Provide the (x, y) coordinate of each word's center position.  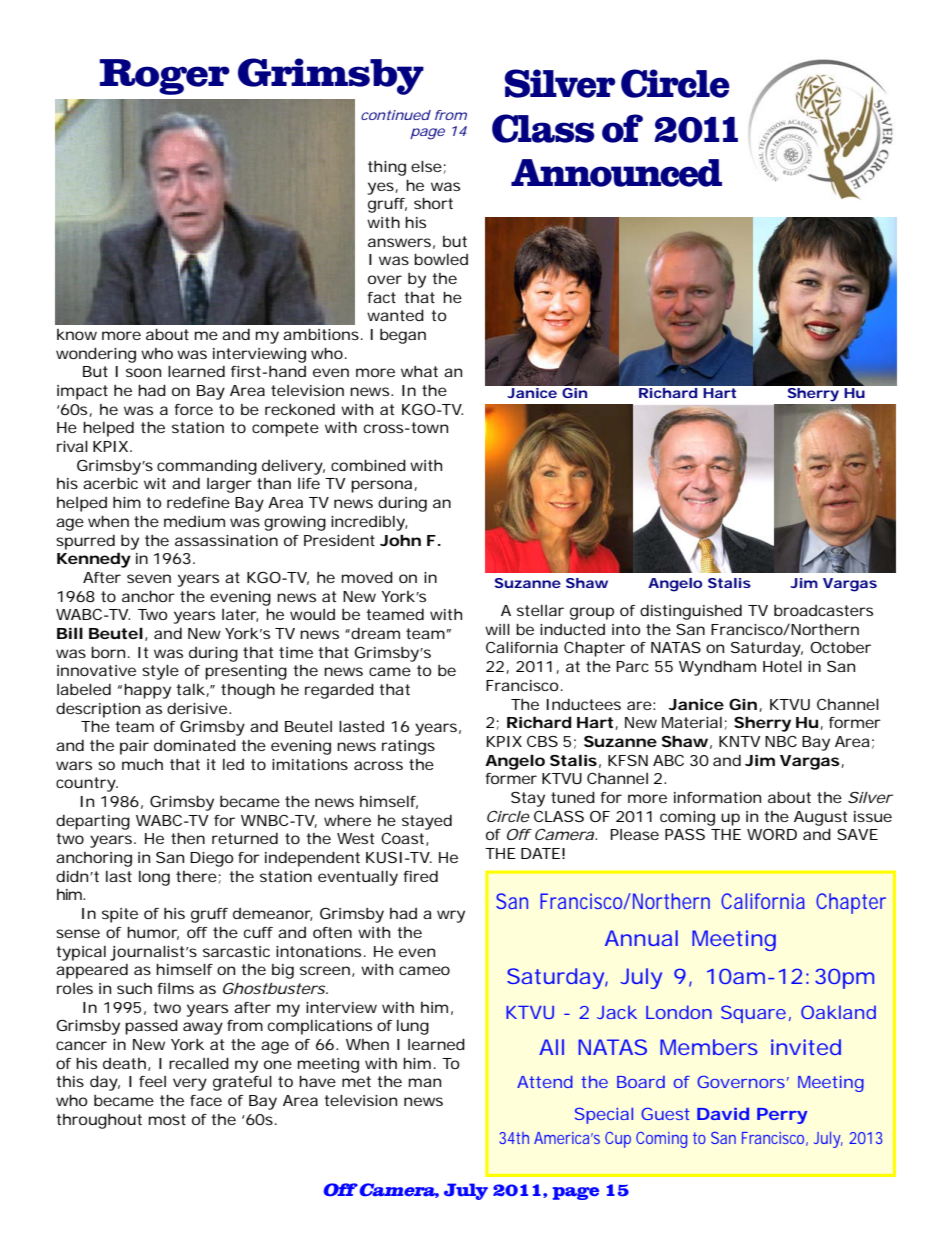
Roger (165, 77)
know (77, 334)
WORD (772, 834)
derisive (197, 708)
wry (451, 916)
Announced (616, 173)
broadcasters (823, 610)
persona (381, 486)
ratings (408, 747)
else (426, 166)
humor (153, 933)
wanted (395, 315)
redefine (198, 502)
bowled (441, 259)
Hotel (782, 666)
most (167, 1119)
